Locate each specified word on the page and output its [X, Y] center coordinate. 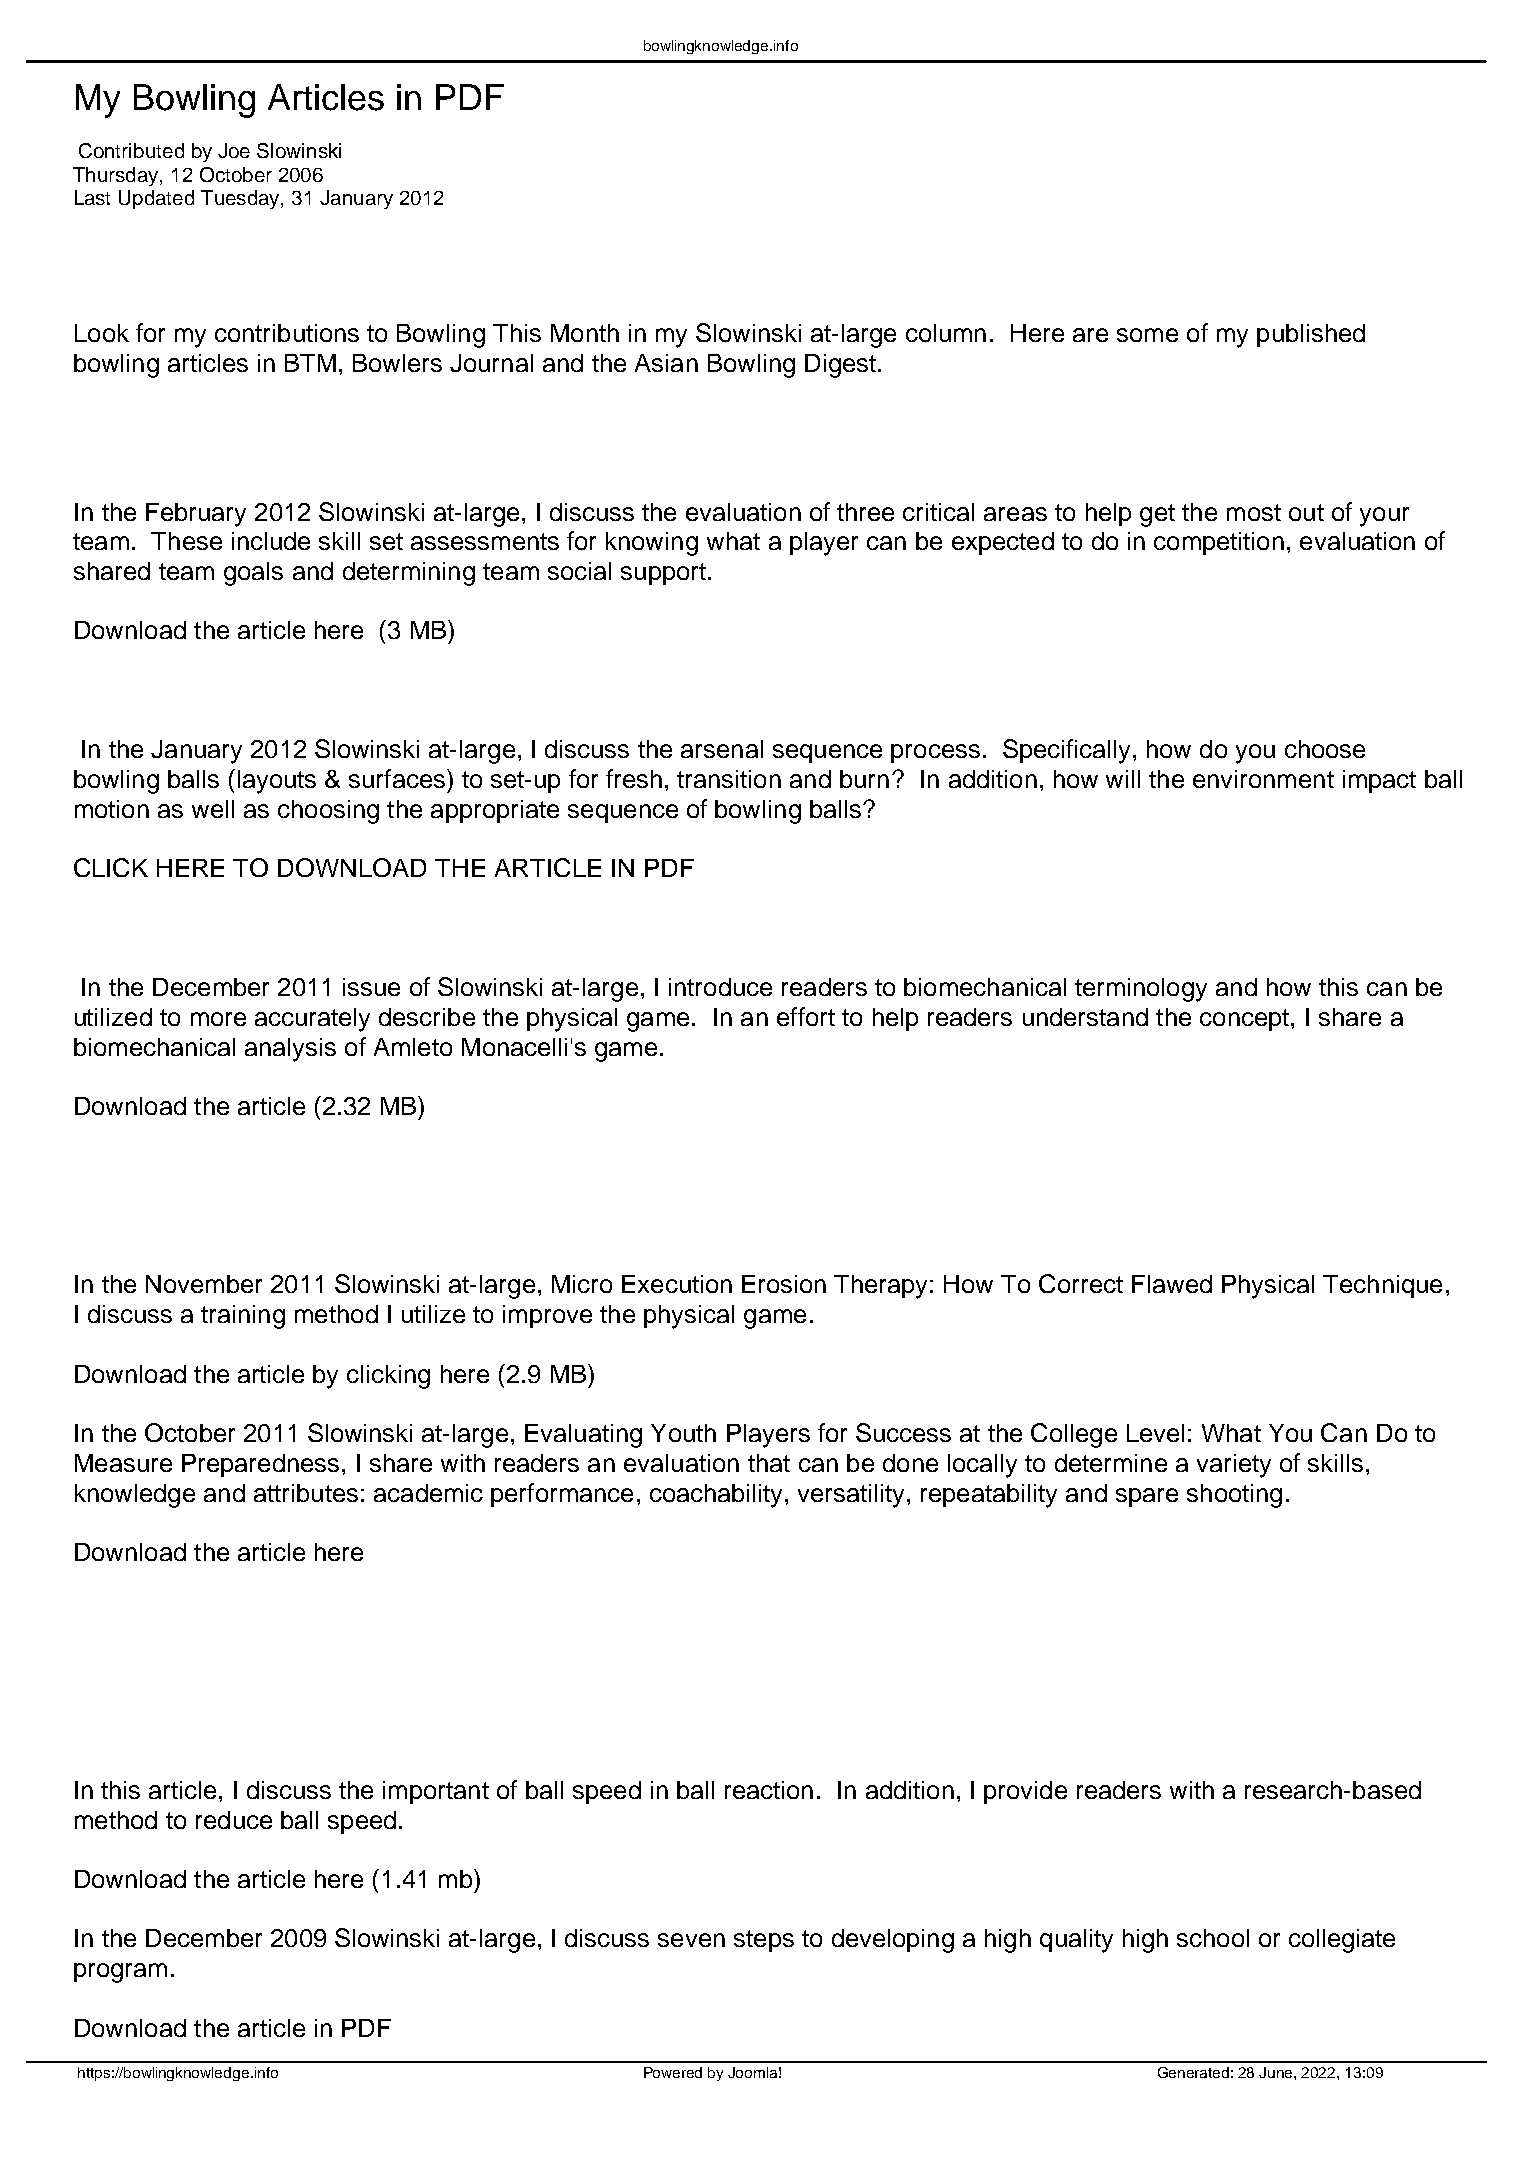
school [1213, 1938]
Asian [666, 363]
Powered [673, 2072]
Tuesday [241, 199]
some [1147, 335]
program [120, 1973]
